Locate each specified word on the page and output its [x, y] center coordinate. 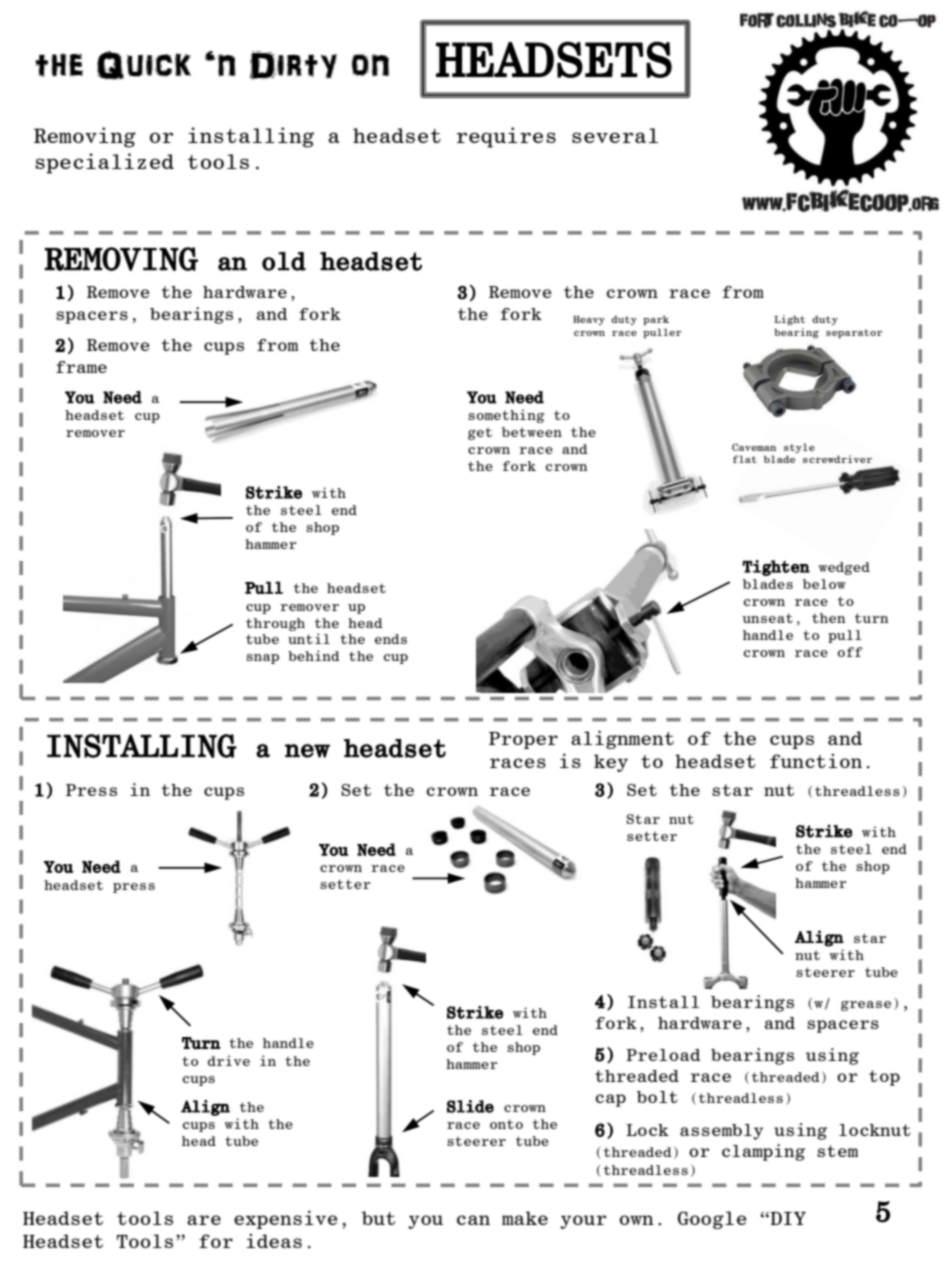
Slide [470, 1106]
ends [391, 639]
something [506, 416]
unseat [767, 618]
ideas [274, 1241]
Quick [144, 65]
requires [506, 137]
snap [262, 659]
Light [789, 320]
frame [81, 367]
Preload [663, 1055]
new [307, 751]
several [615, 135]
